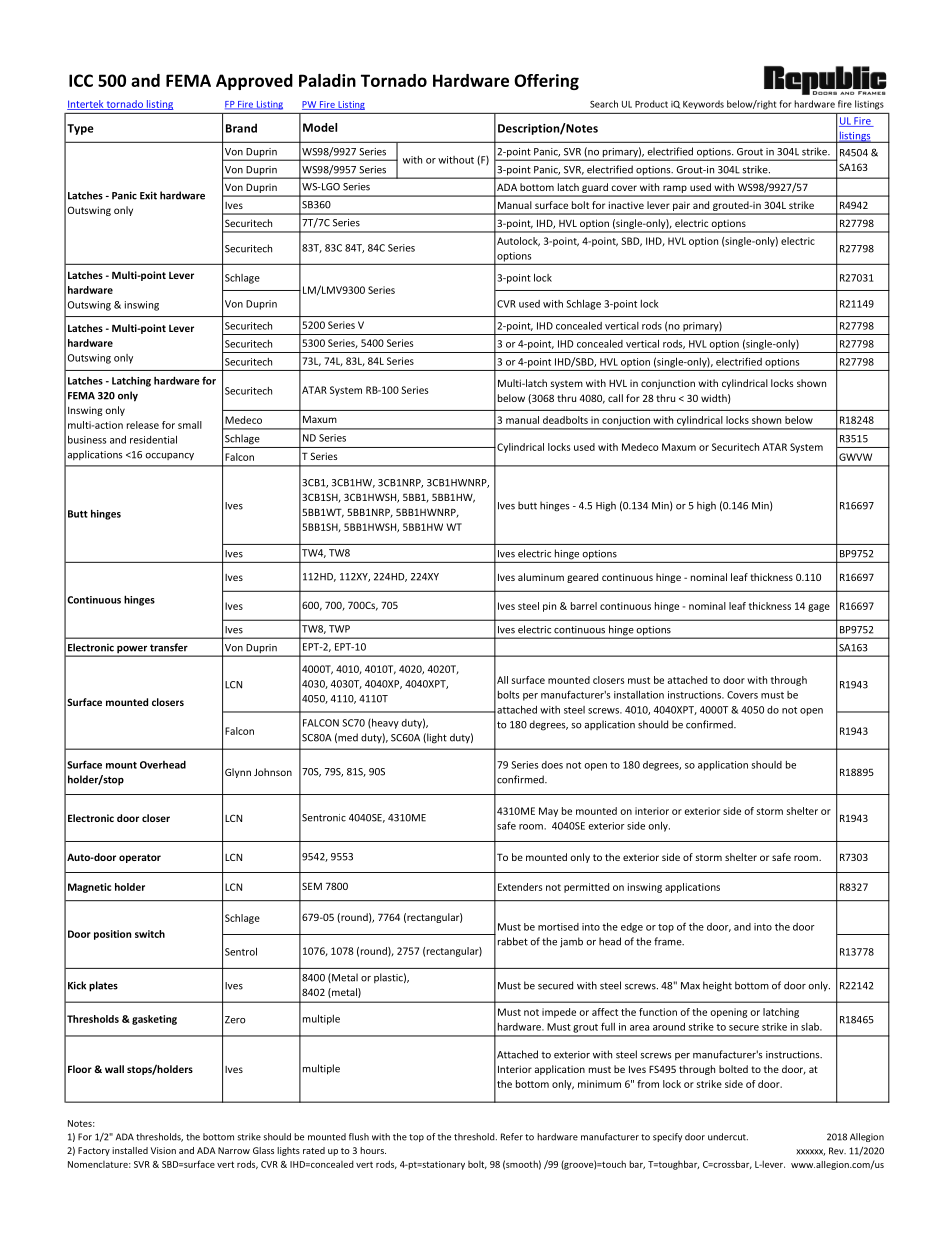  I want to click on Refer, so click(512, 1137).
